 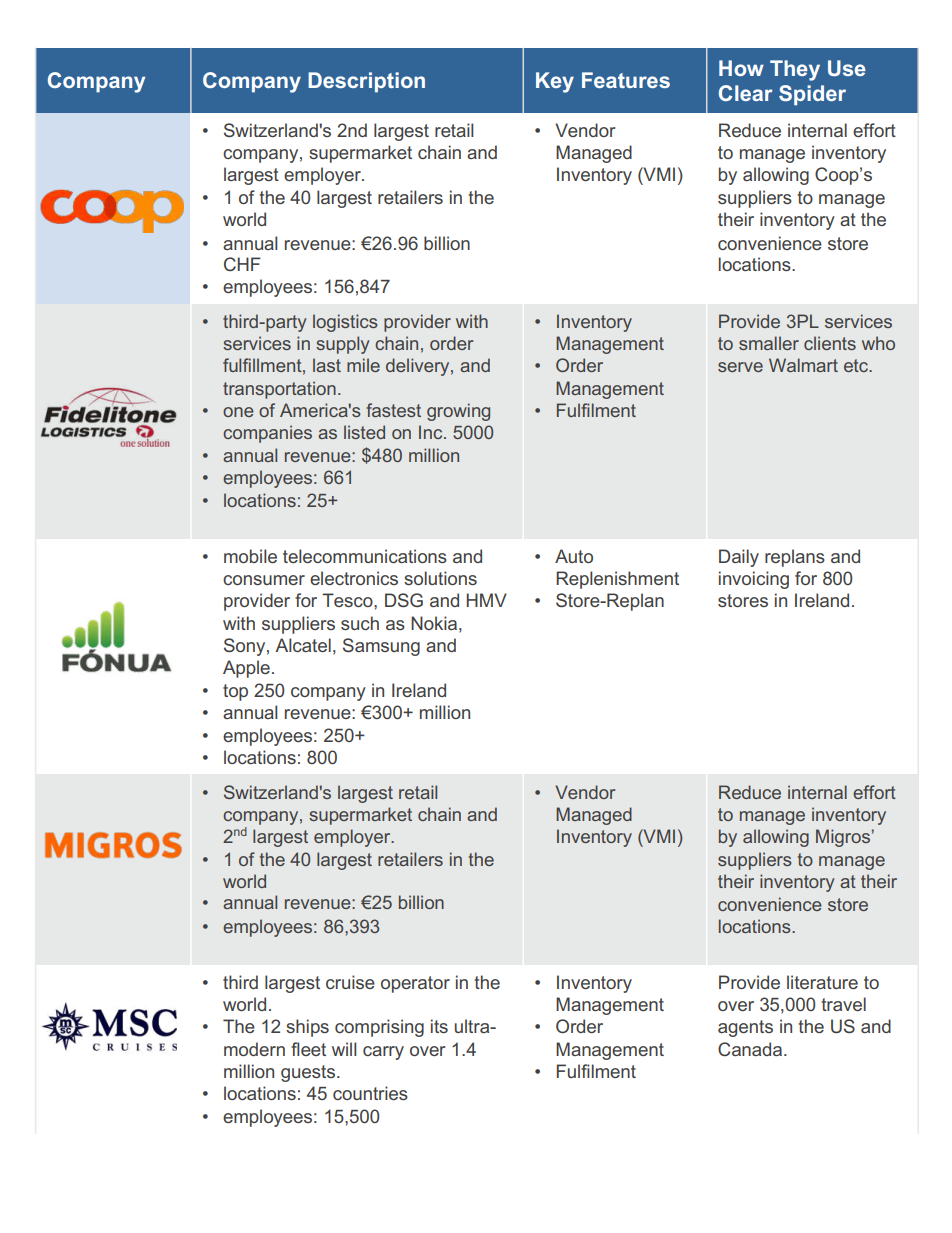 What do you see at coordinates (366, 82) in the image?
I see `Description` at bounding box center [366, 82].
